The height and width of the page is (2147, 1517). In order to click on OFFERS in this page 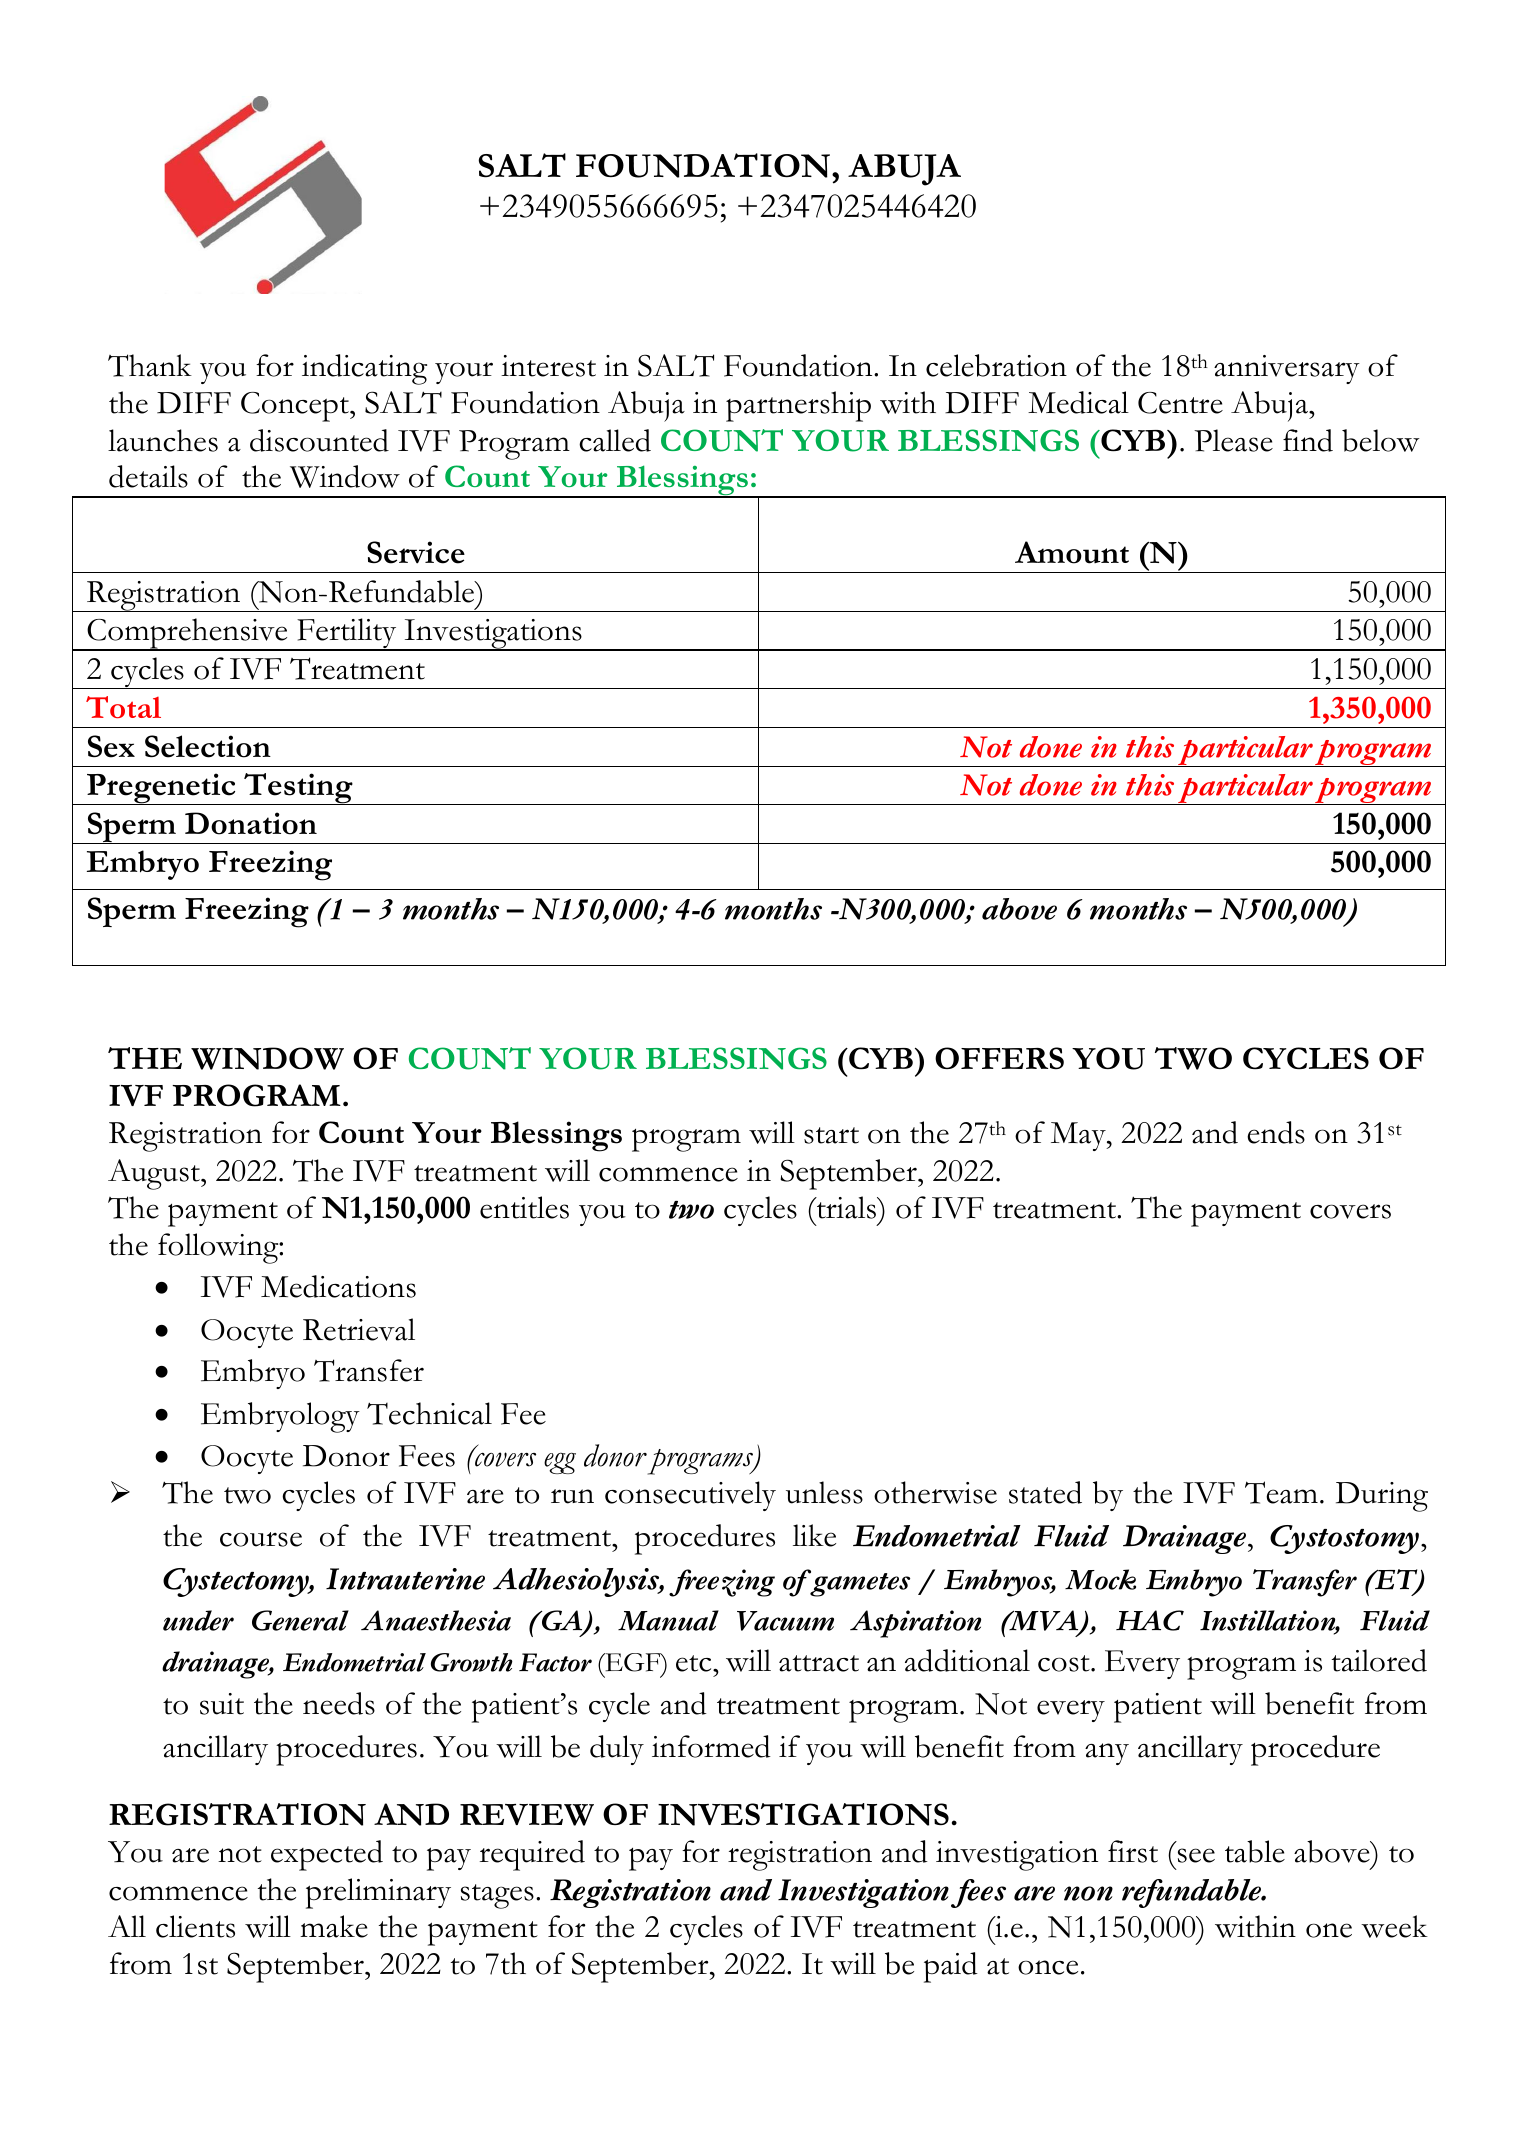, I will do `click(999, 1058)`.
